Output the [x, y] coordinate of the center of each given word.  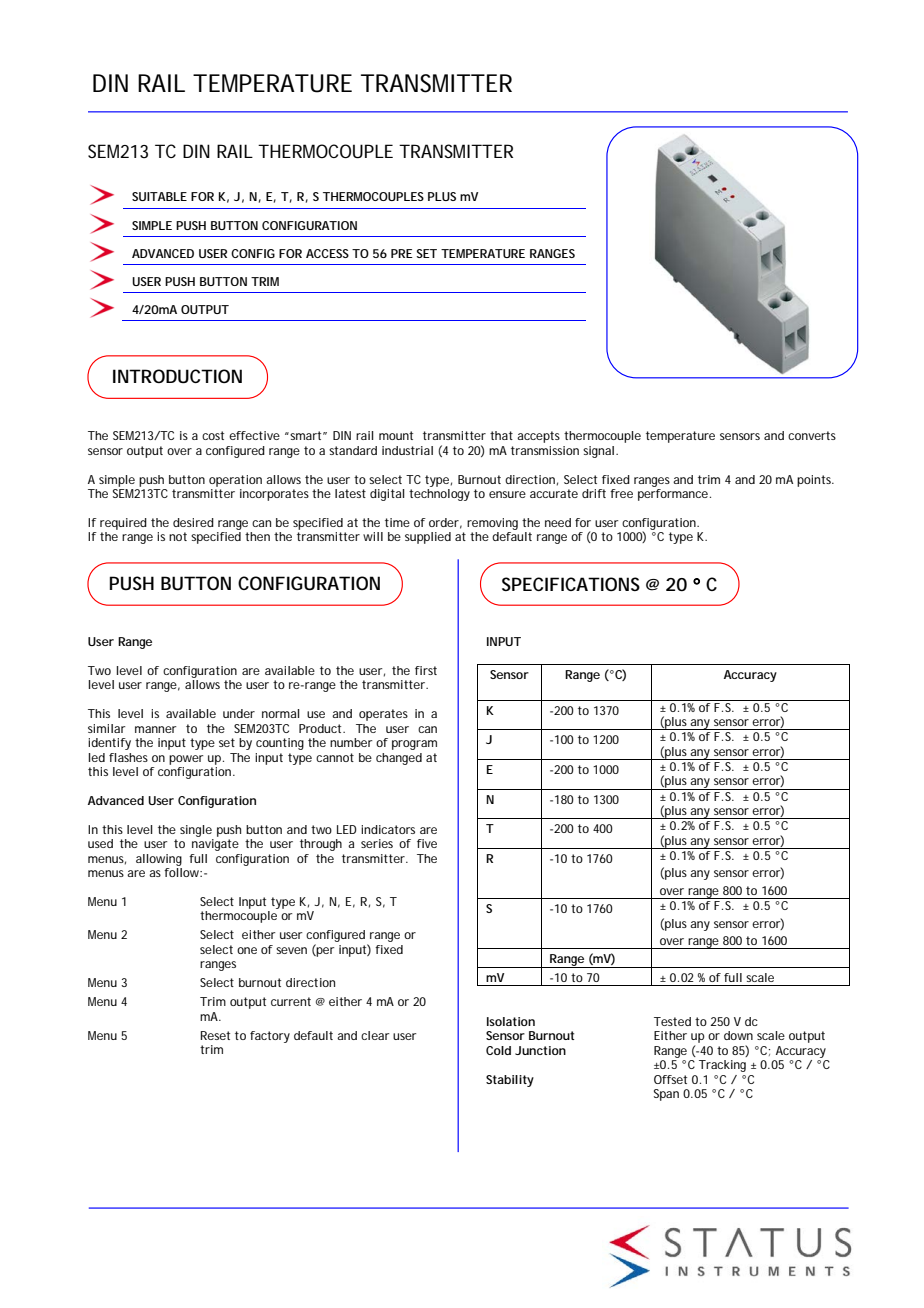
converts [812, 435]
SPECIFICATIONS [571, 584]
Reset [215, 1035]
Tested [672, 1021]
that [501, 435]
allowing [159, 860]
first [426, 670]
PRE [402, 253]
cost [213, 435]
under [239, 713]
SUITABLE [159, 196]
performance [673, 495]
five [427, 843]
